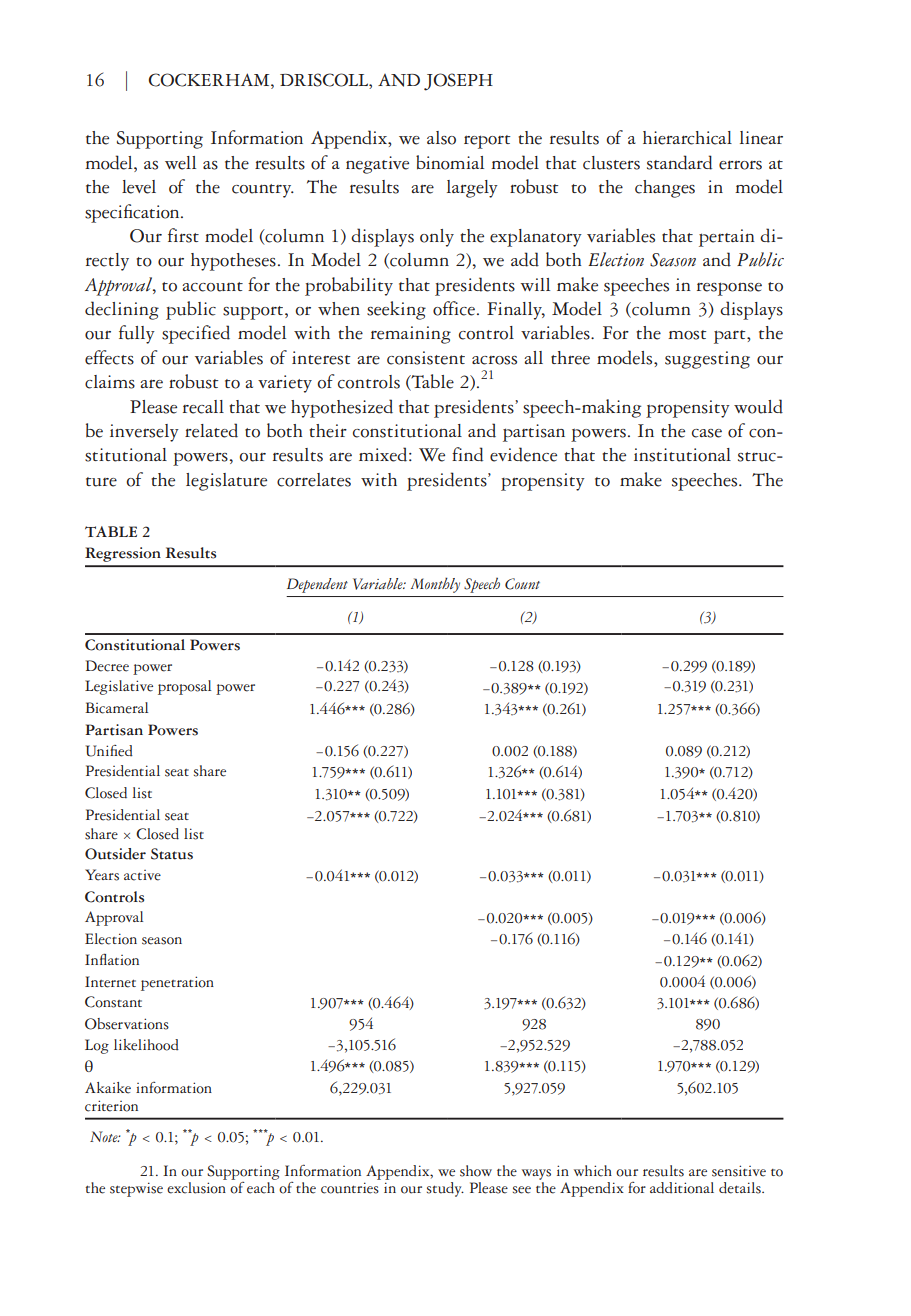  Describe the element at coordinates (445, 1189) in the page. I see `study` at that location.
